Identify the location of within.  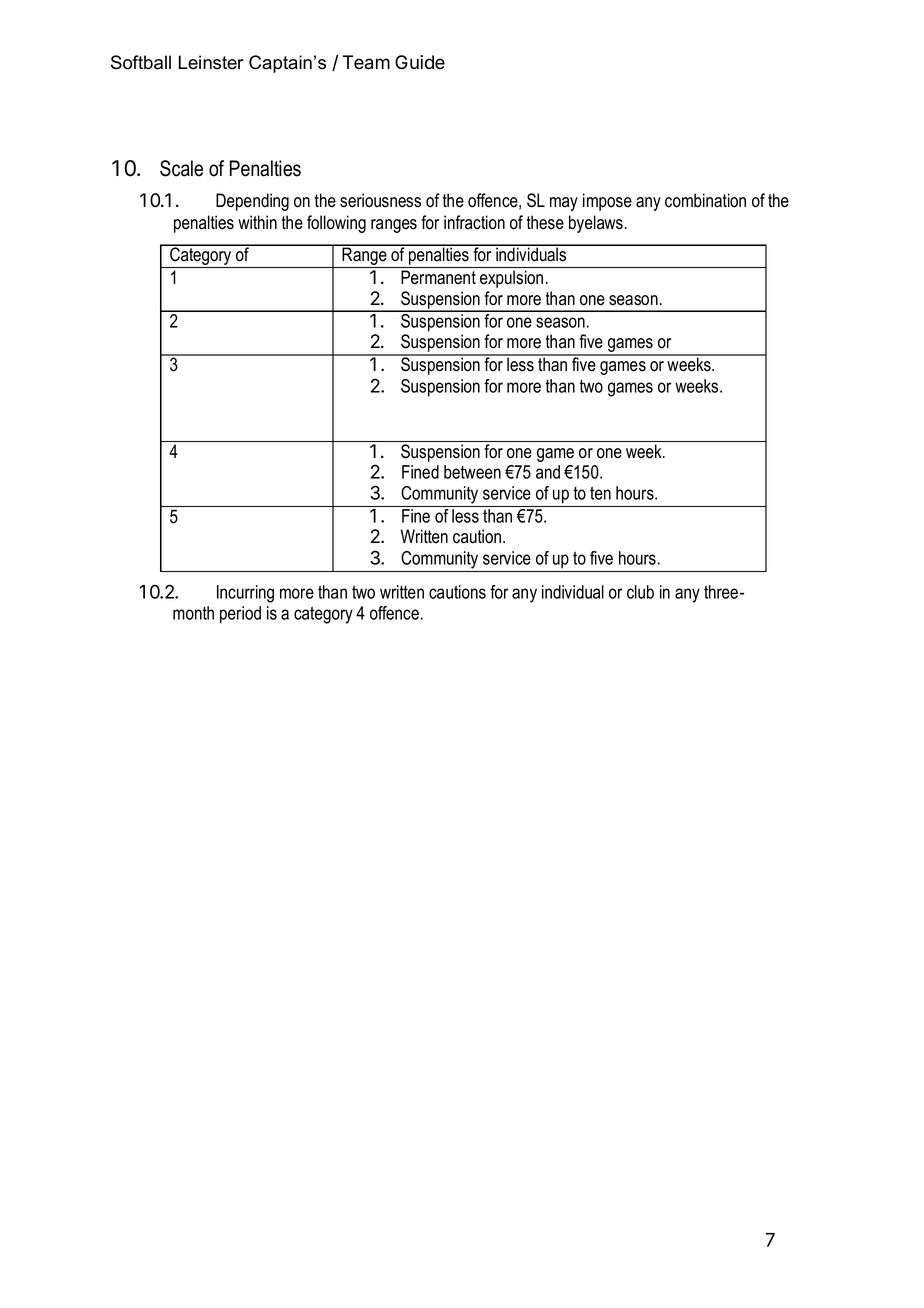
(257, 222).
